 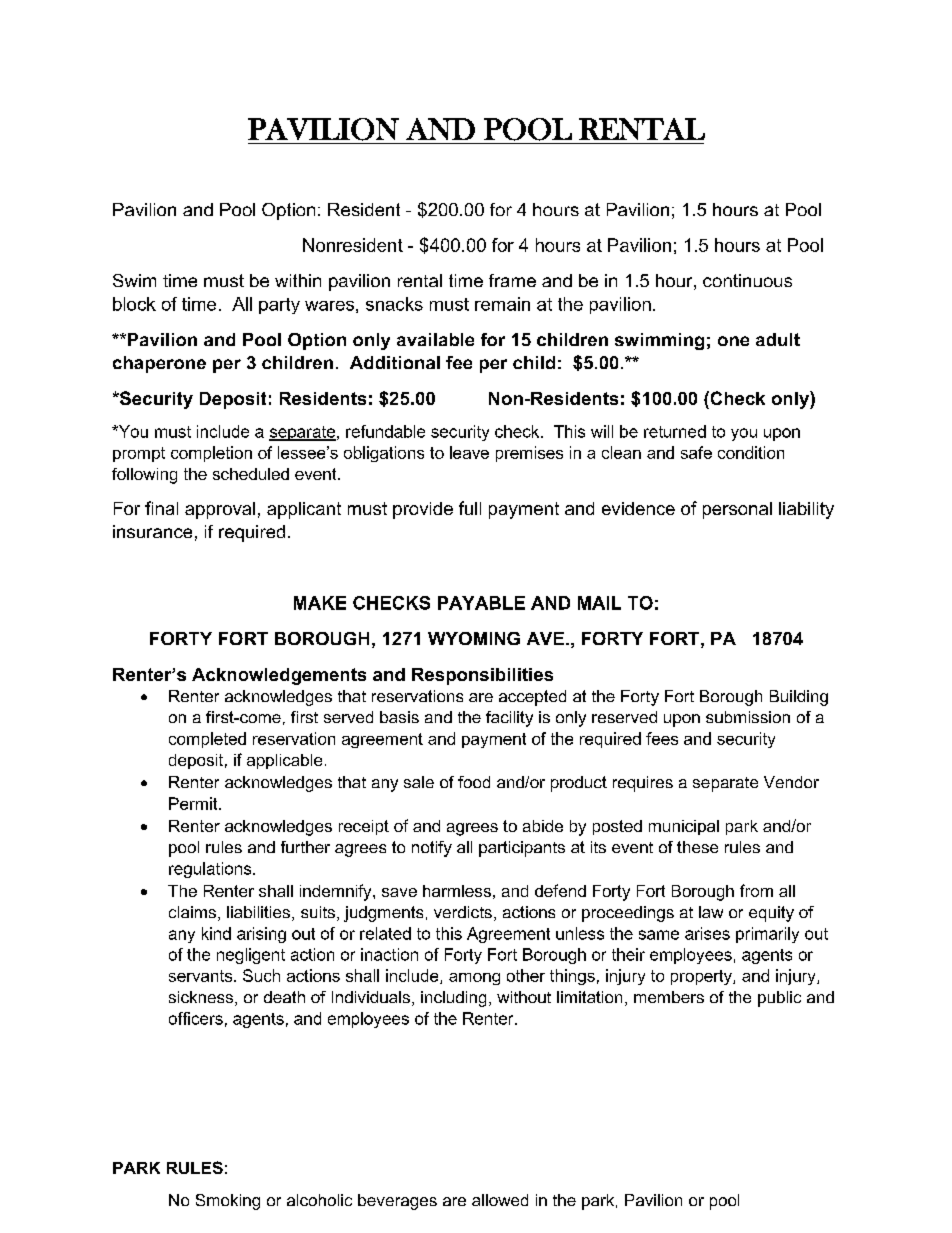 What do you see at coordinates (502, 304) in the page?
I see `remain` at bounding box center [502, 304].
